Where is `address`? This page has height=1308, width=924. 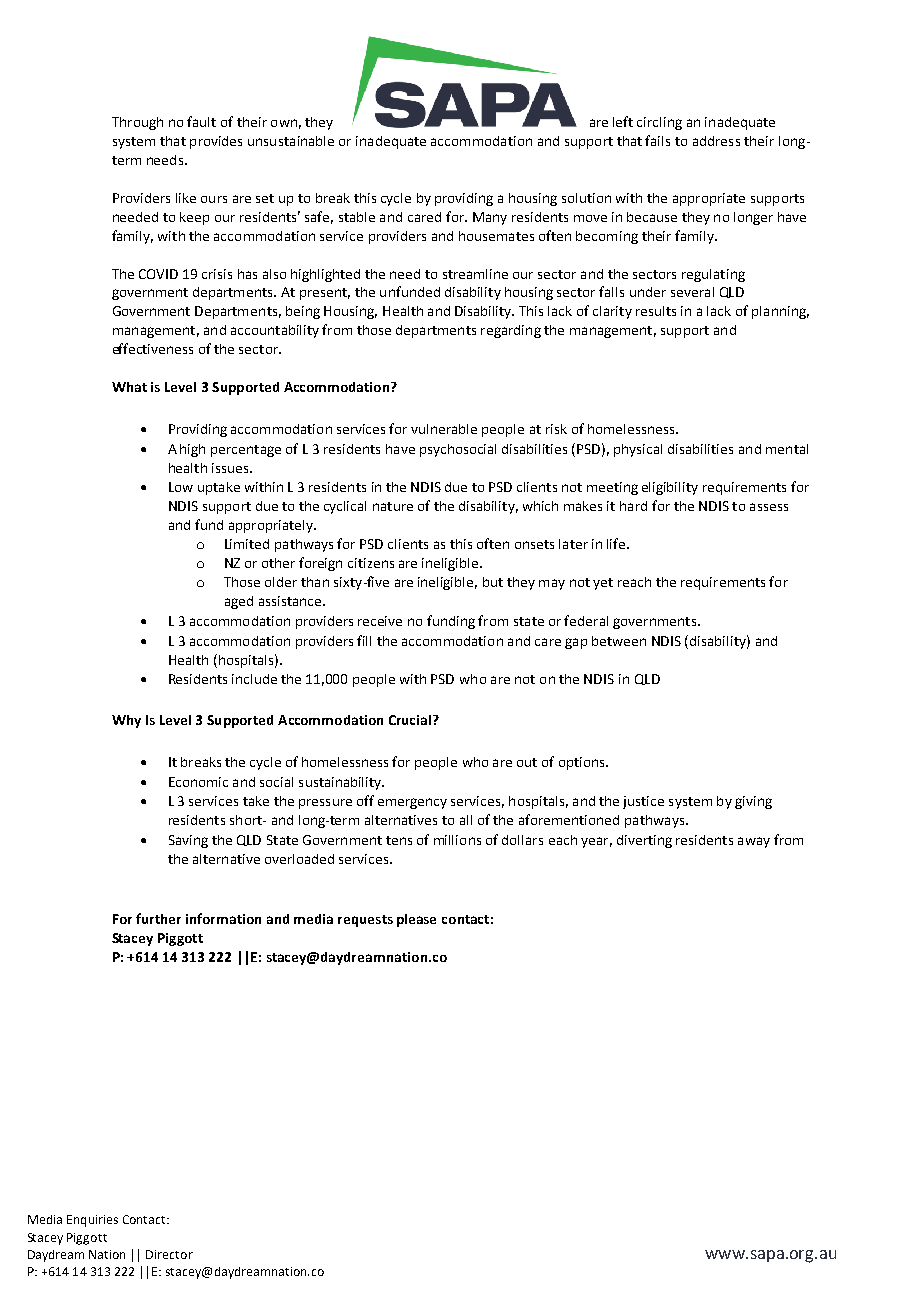
address is located at coordinates (716, 141).
